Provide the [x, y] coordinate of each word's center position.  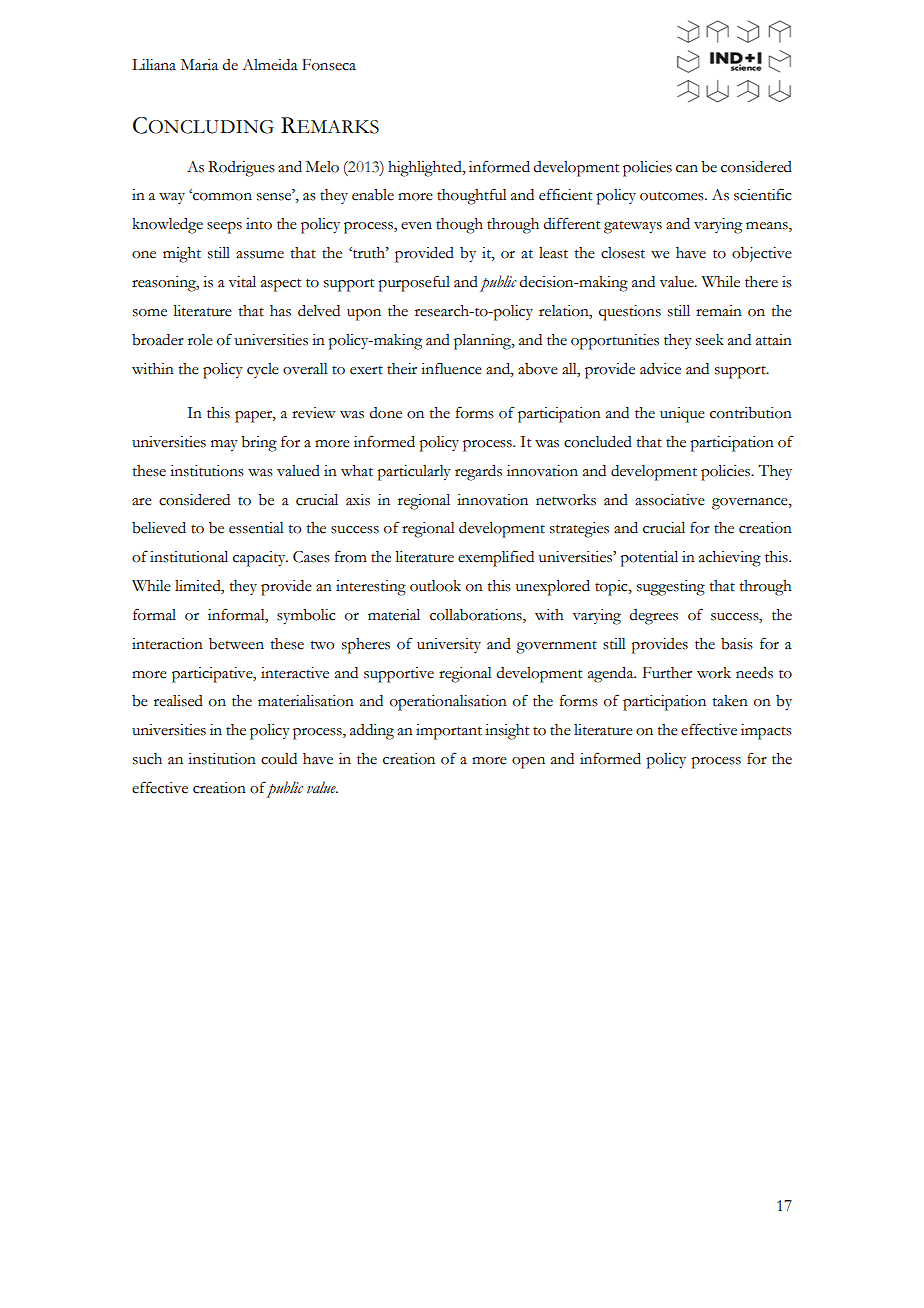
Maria [199, 65]
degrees [654, 617]
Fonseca [329, 65]
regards [478, 473]
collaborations [477, 616]
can [687, 169]
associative [670, 500]
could [279, 759]
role [200, 340]
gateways [633, 227]
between [236, 644]
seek [710, 340]
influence [451, 368]
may [224, 446]
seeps [224, 228]
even [416, 226]
